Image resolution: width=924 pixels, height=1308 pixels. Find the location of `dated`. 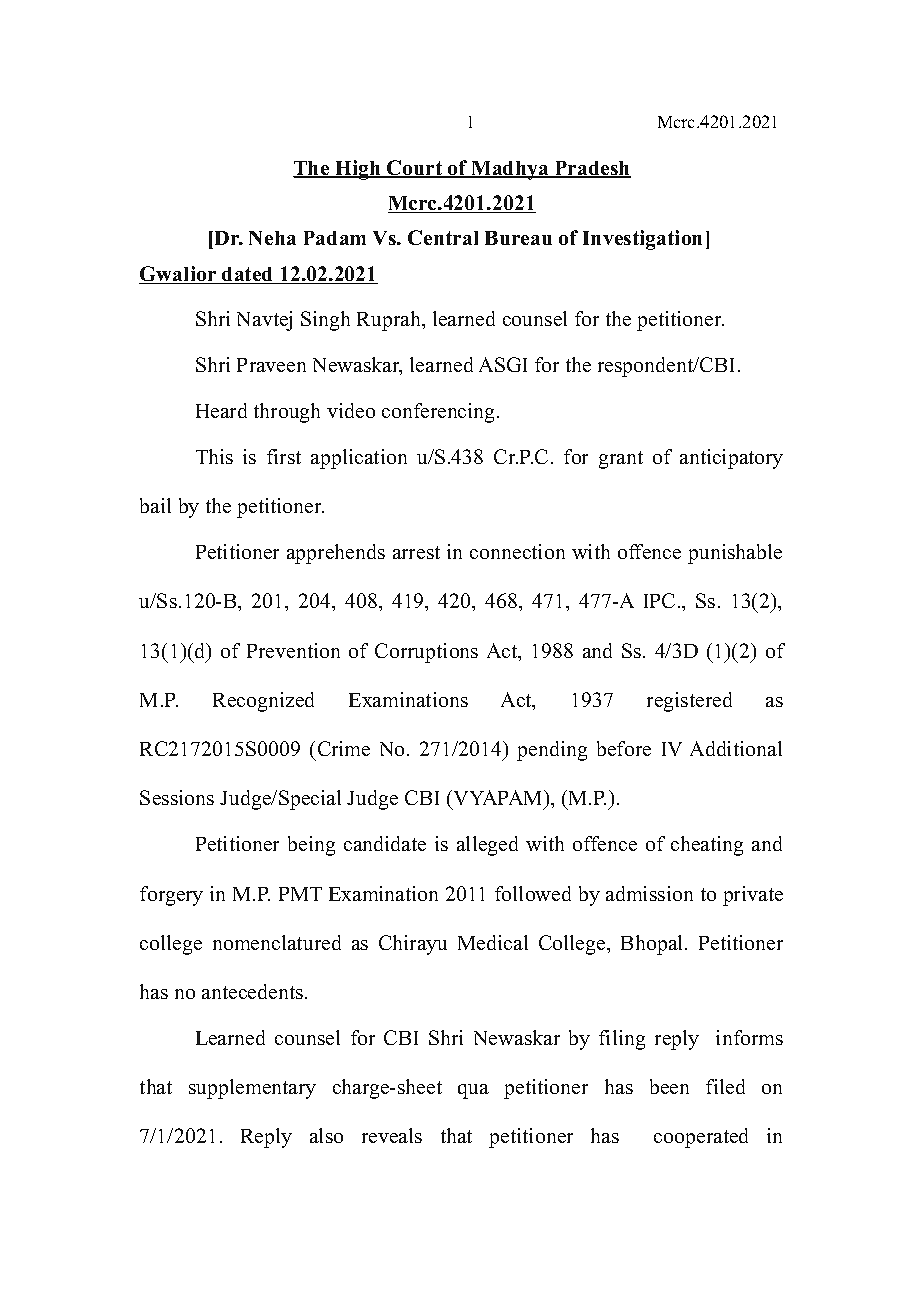

dated is located at coordinates (248, 275).
